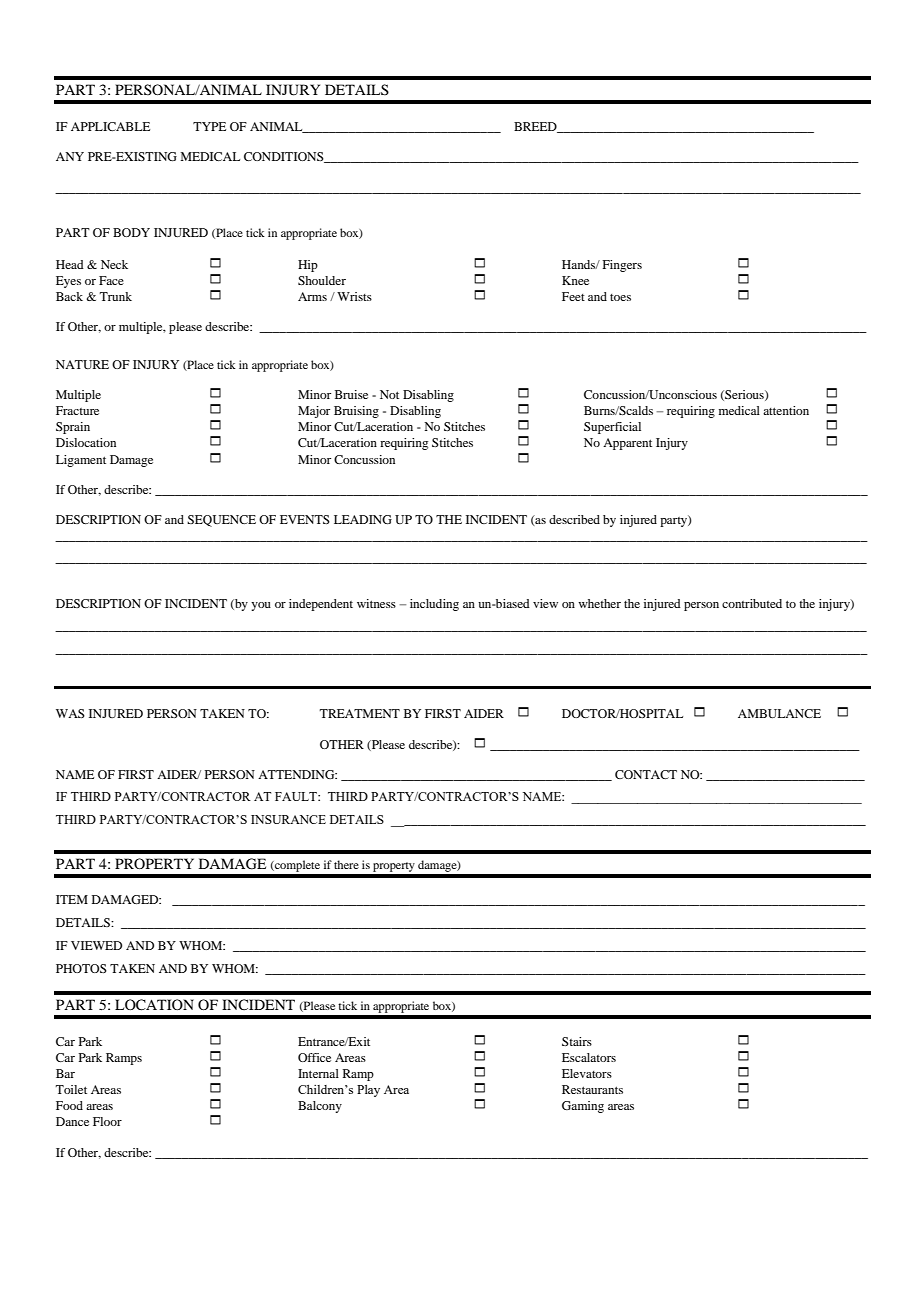 The width and height of the screenshot is (924, 1307). What do you see at coordinates (622, 266) in the screenshot?
I see `Fingers` at bounding box center [622, 266].
